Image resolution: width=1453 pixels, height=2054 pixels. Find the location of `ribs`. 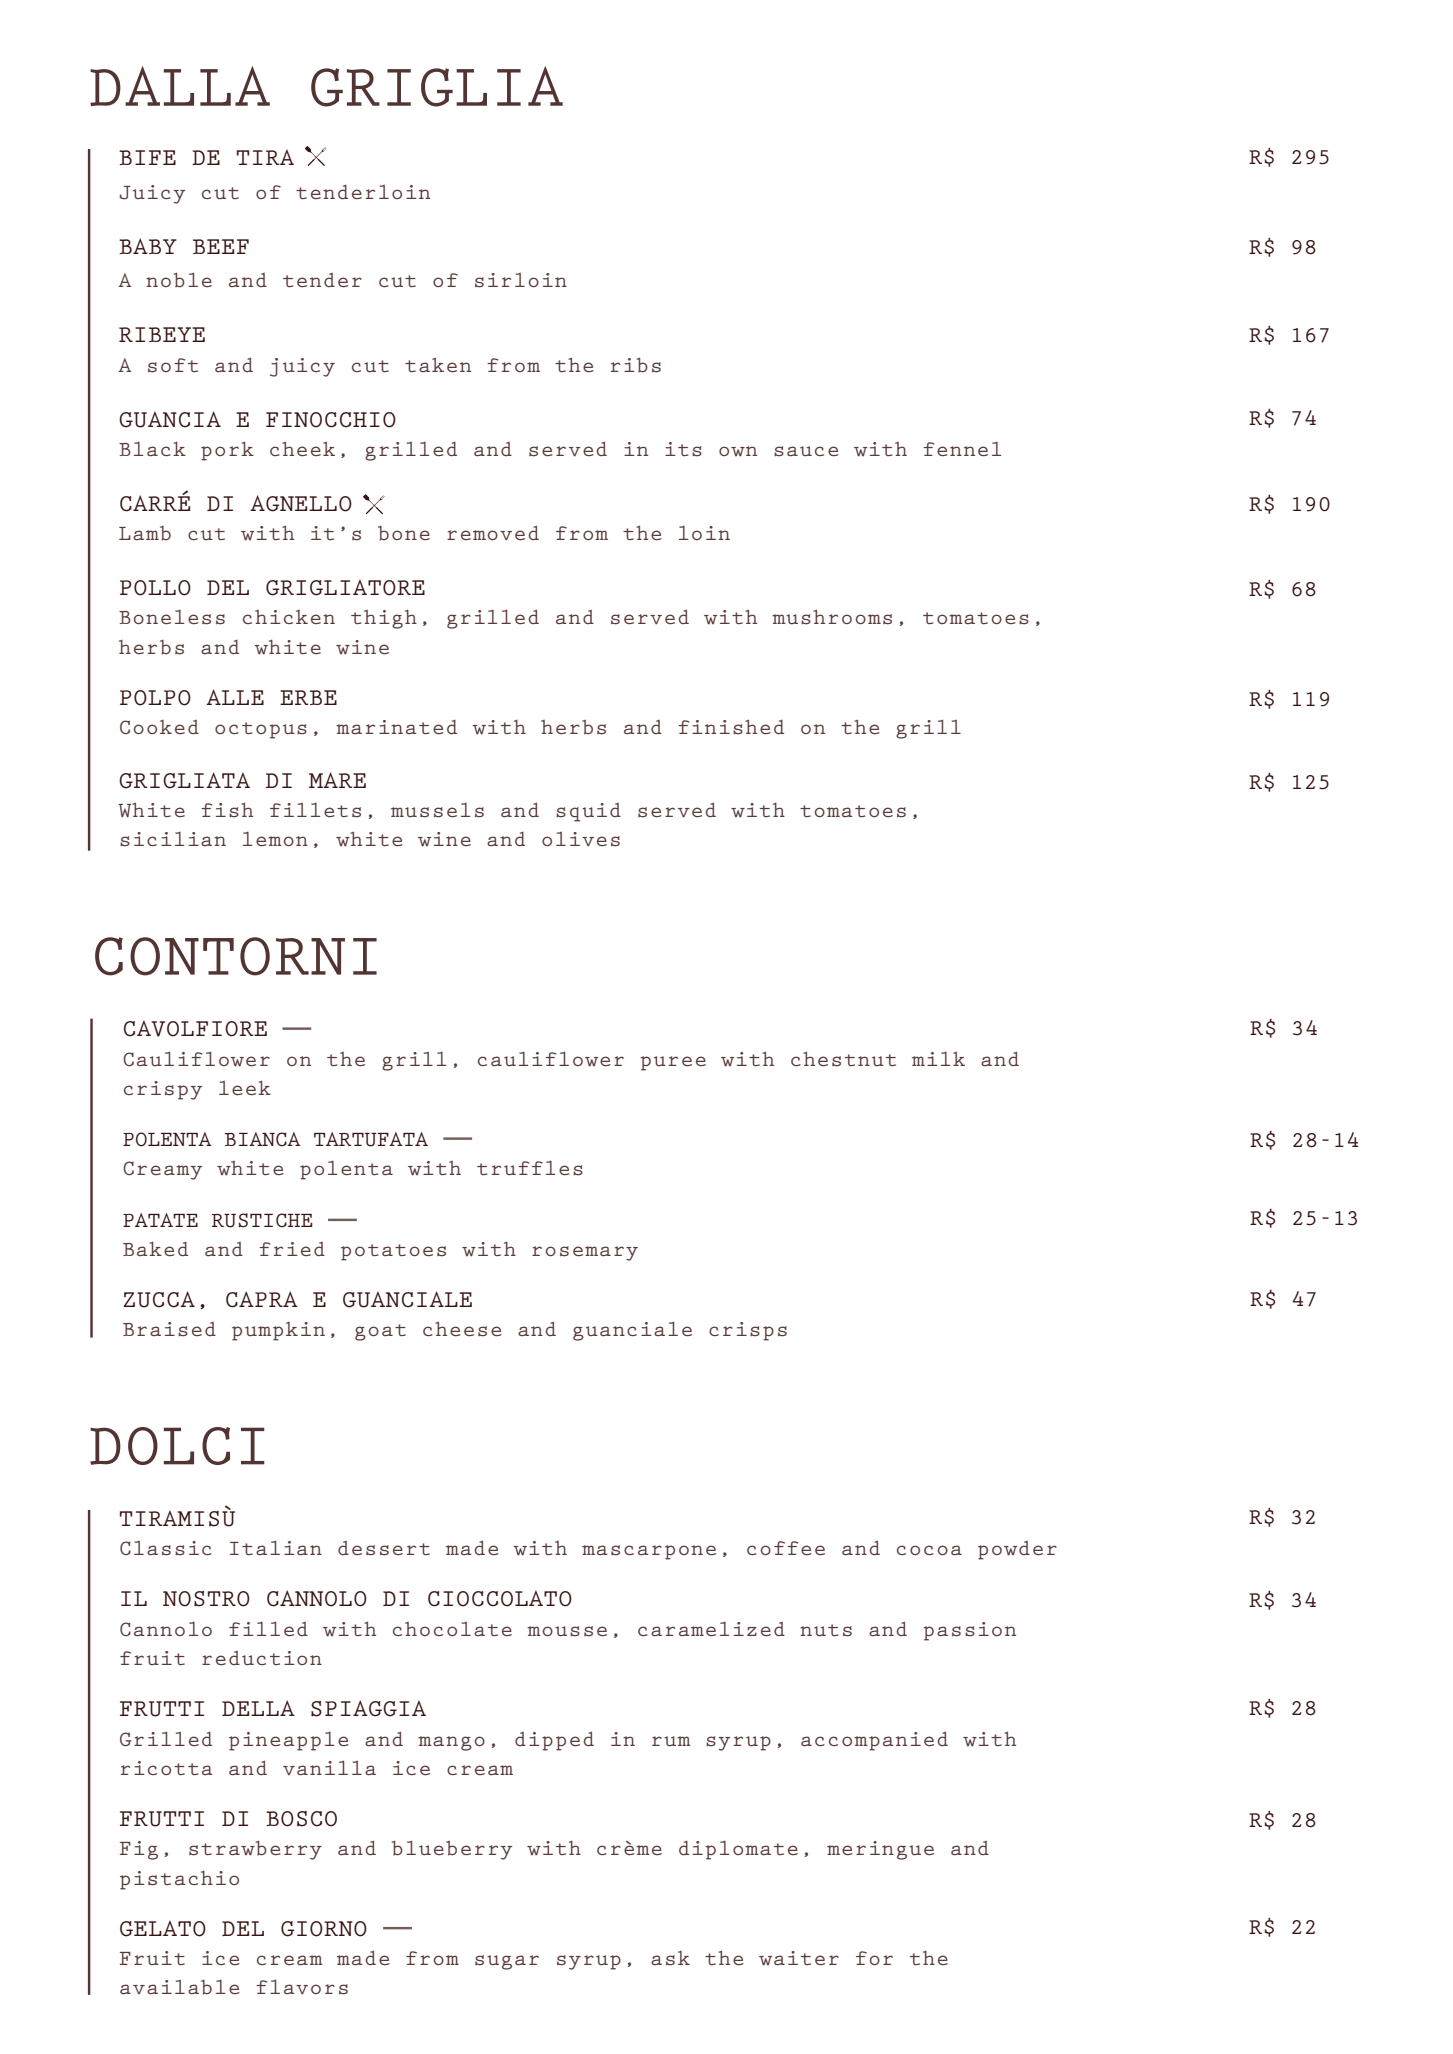

ribs is located at coordinates (636, 365).
